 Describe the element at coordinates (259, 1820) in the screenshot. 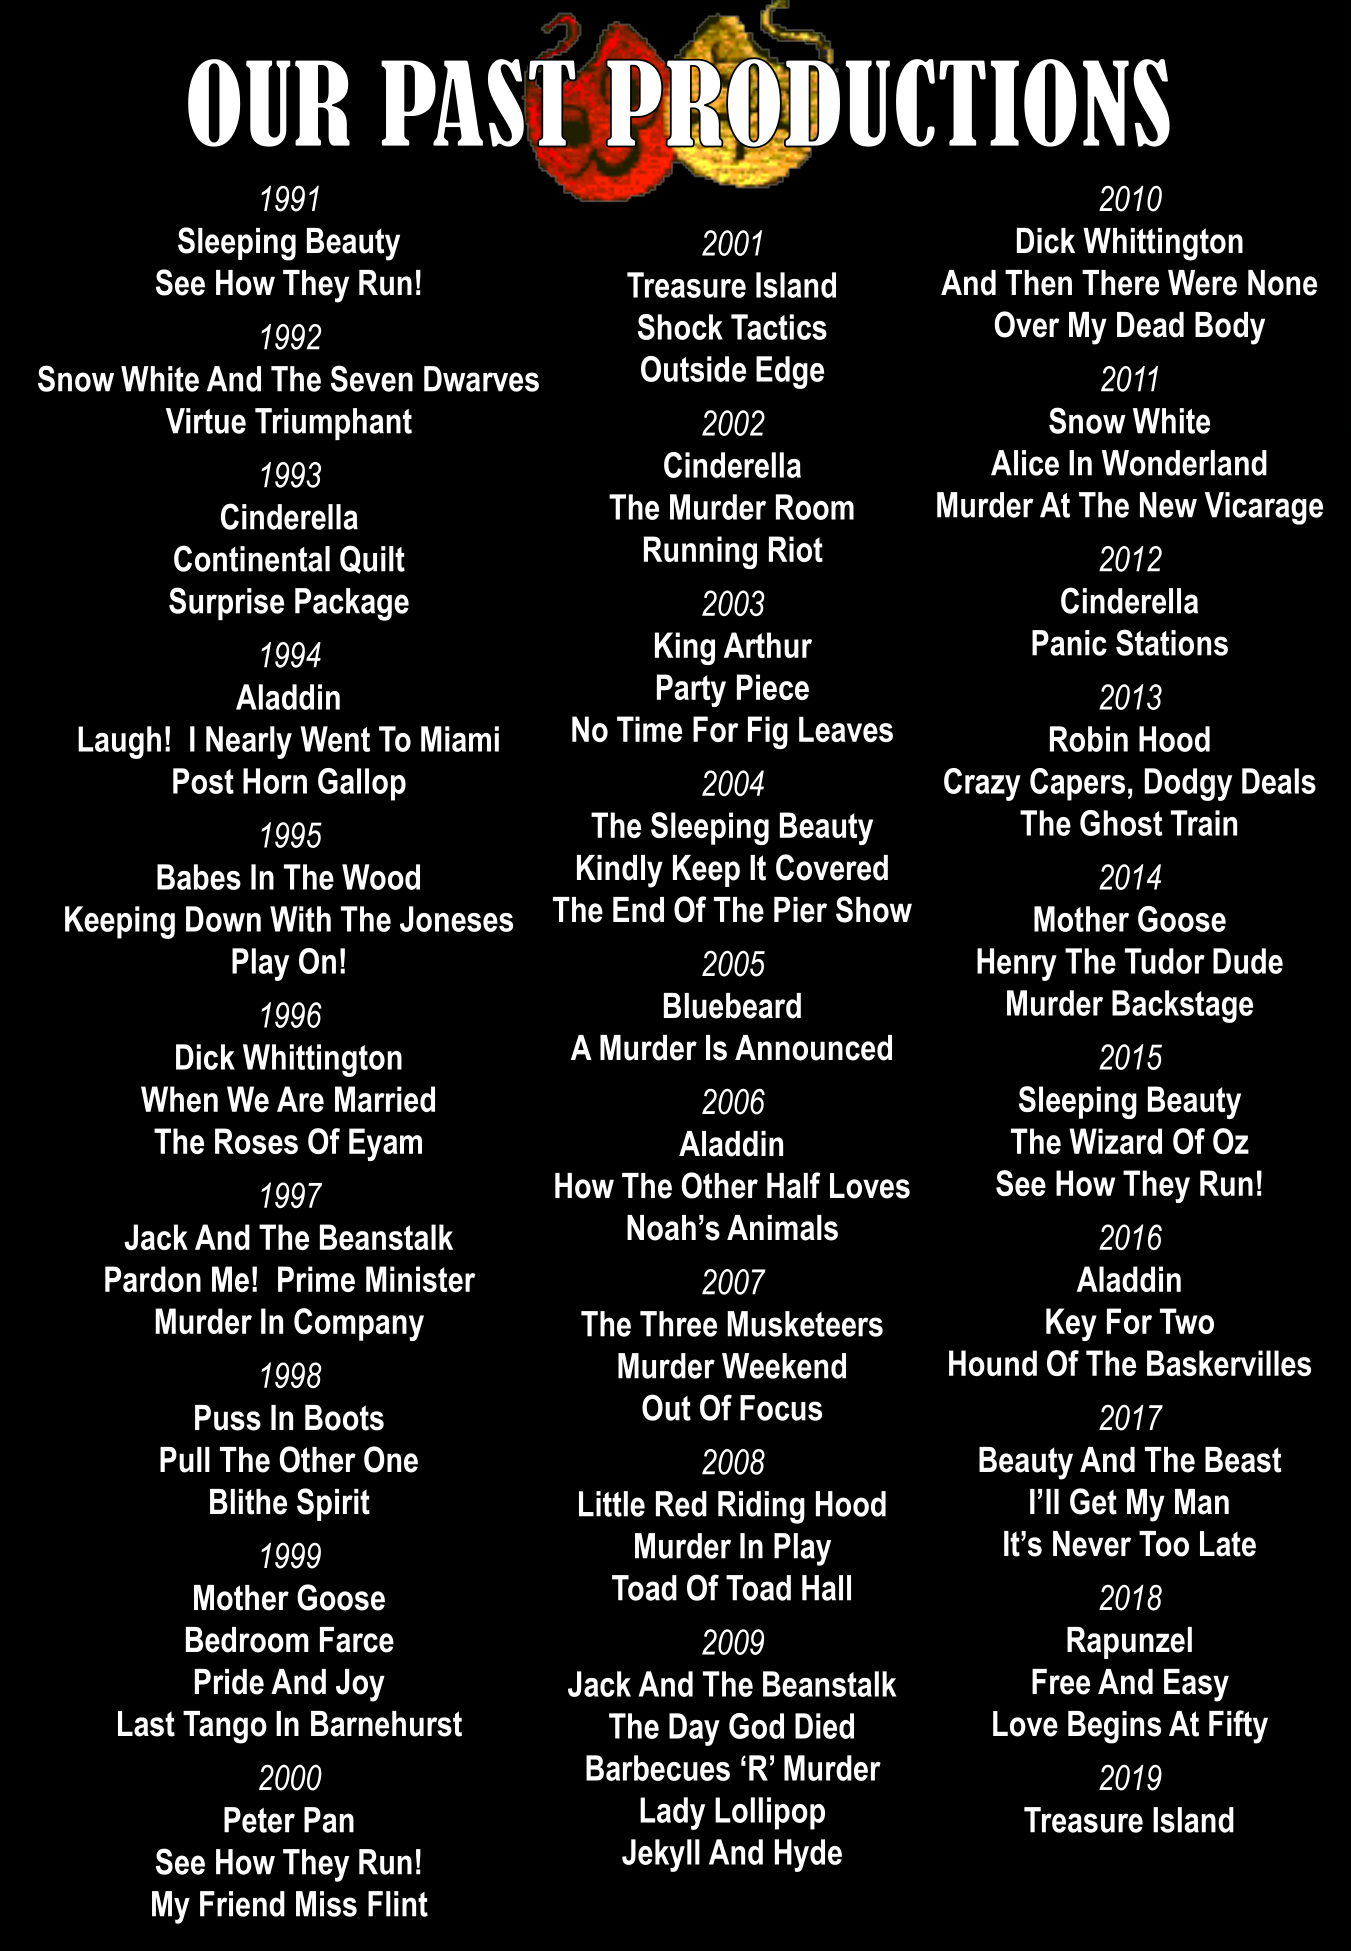

I see `Peter` at that location.
